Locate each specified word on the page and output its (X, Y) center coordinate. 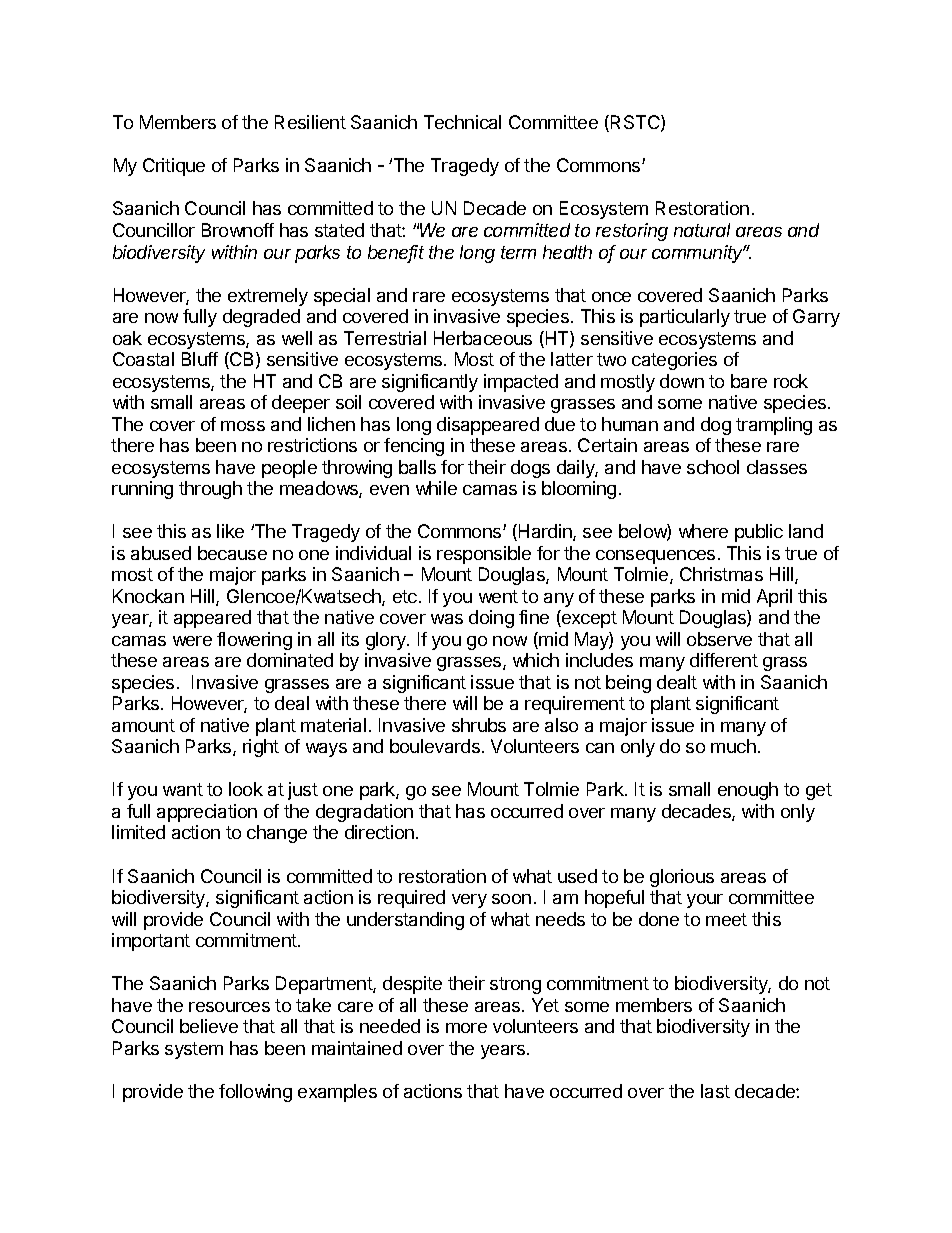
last (715, 1091)
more (466, 1028)
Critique (174, 167)
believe (209, 1026)
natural (702, 230)
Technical (462, 122)
